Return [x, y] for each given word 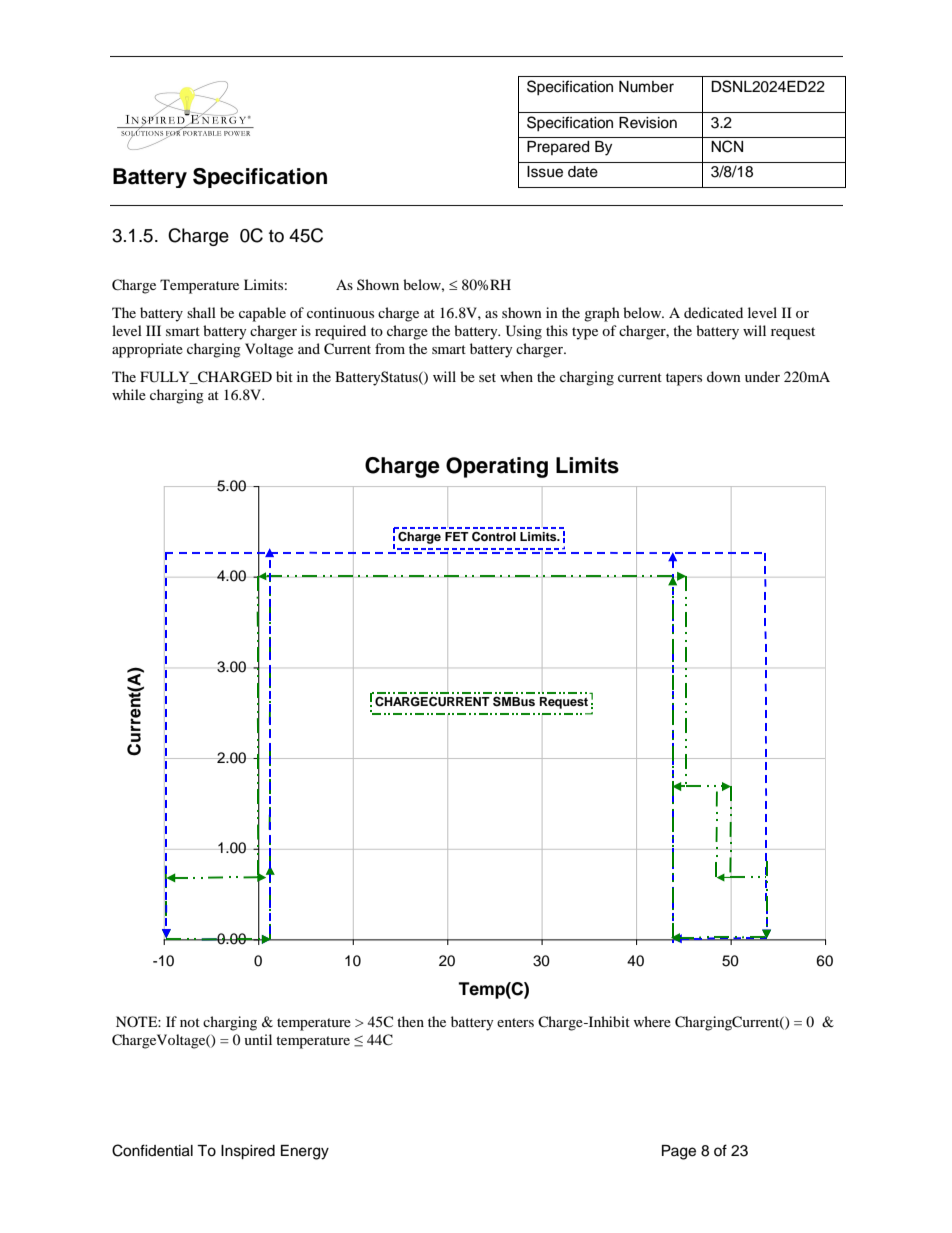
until [258, 1039]
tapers [684, 379]
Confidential [152, 1150]
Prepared [558, 148]
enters [515, 1022]
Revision [648, 123]
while [129, 394]
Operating [497, 467]
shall [201, 312]
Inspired [248, 1152]
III [153, 330]
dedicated [713, 312]
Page [679, 1152]
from [390, 348]
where [652, 1021]
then [410, 1021]
